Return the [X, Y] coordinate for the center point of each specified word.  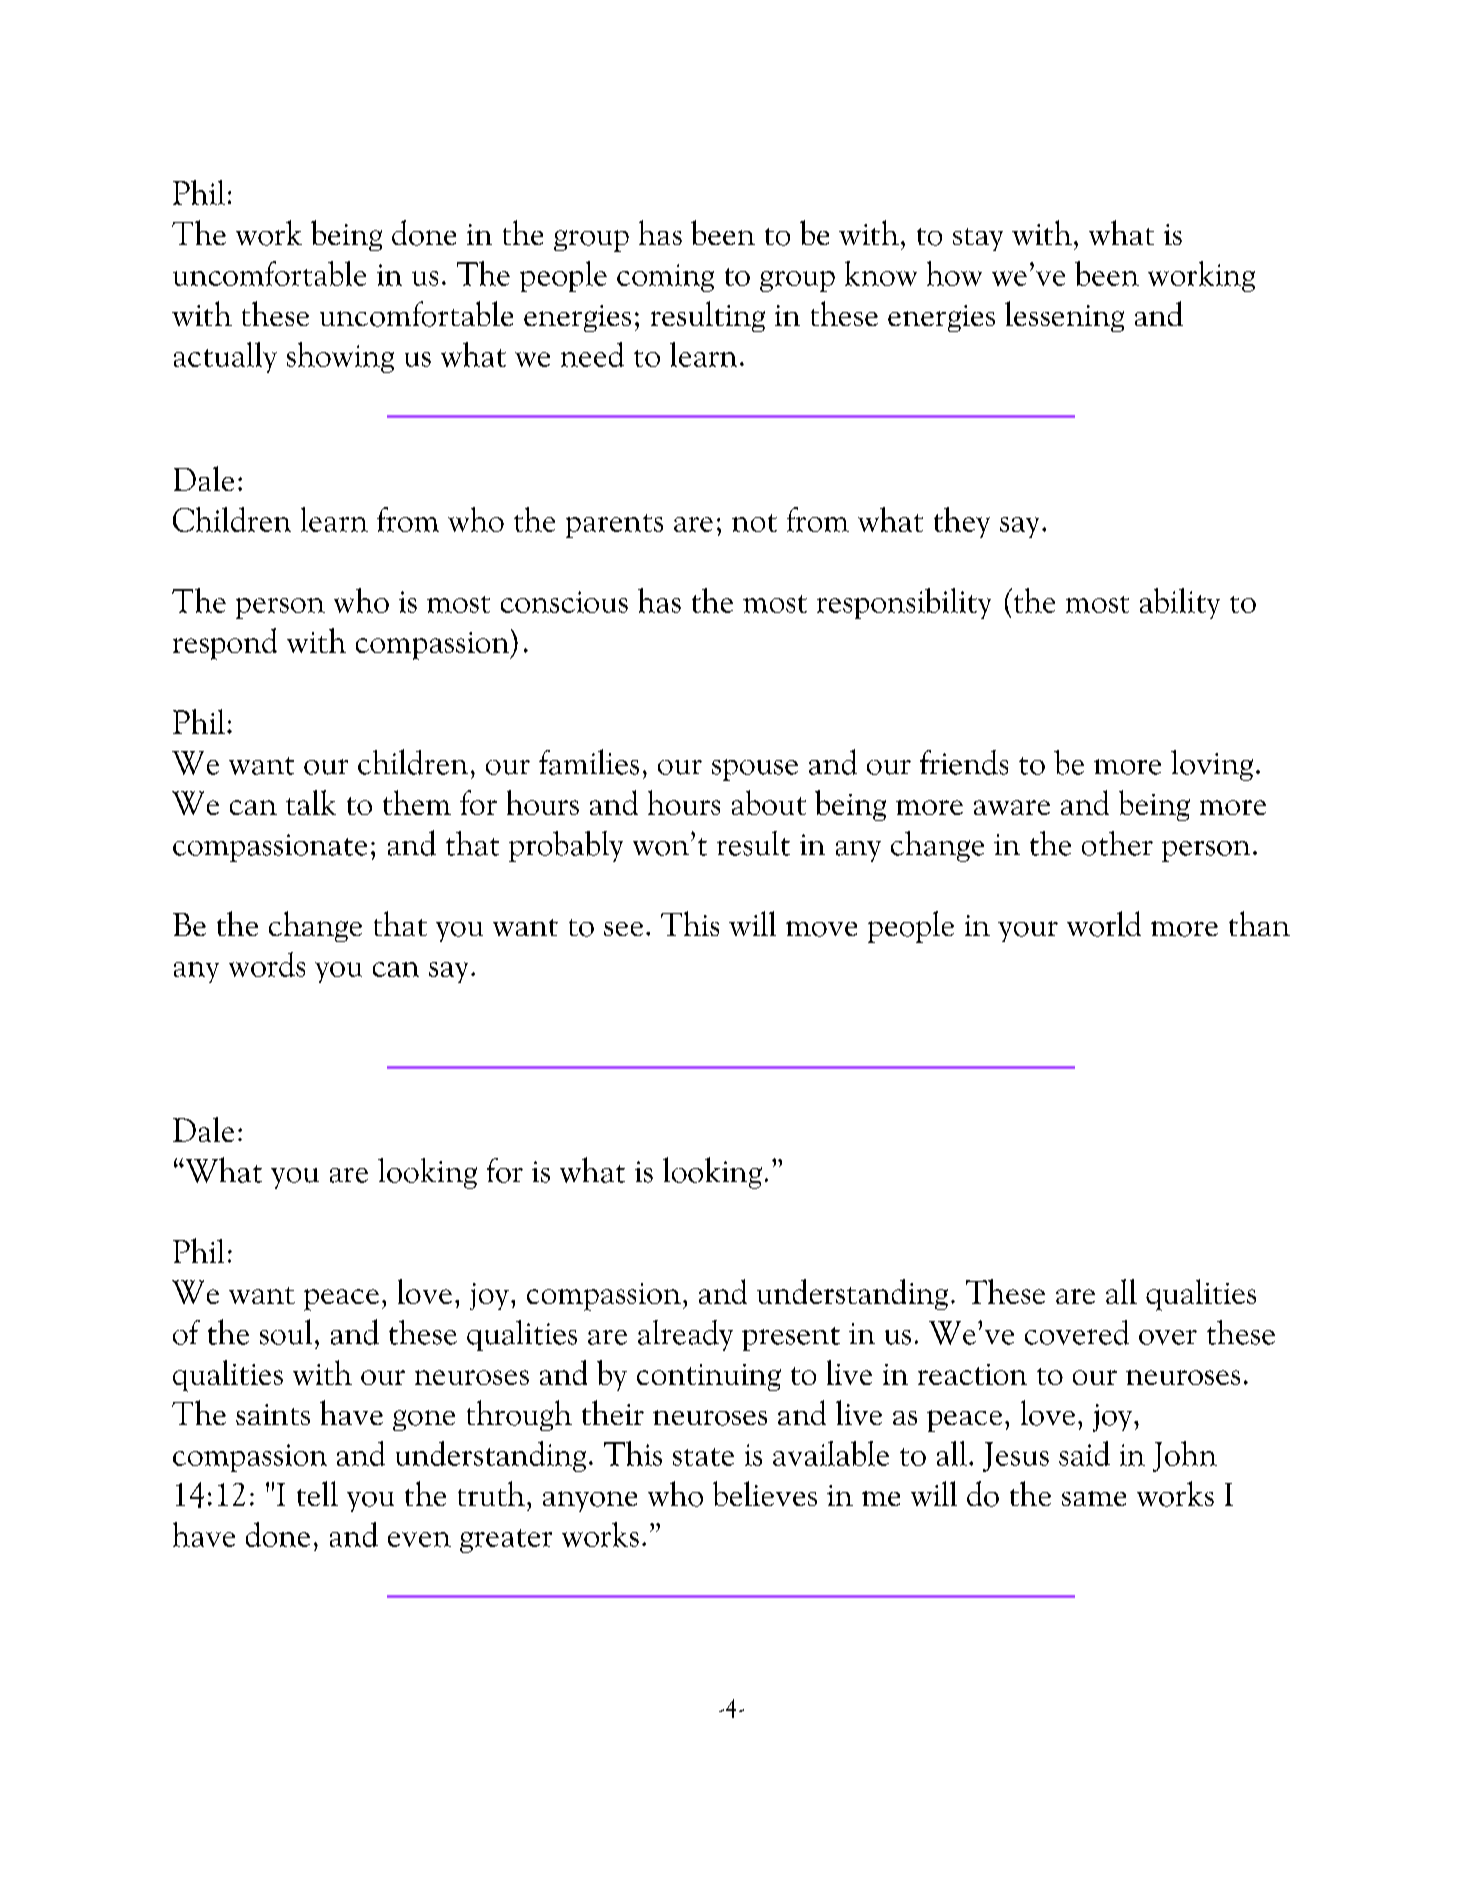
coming [665, 278]
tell [317, 1493]
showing [340, 357]
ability [1180, 603]
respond [225, 644]
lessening [1064, 316]
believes [765, 1493]
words [267, 964]
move [821, 929]
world [1104, 924]
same [1094, 1498]
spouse [755, 770]
